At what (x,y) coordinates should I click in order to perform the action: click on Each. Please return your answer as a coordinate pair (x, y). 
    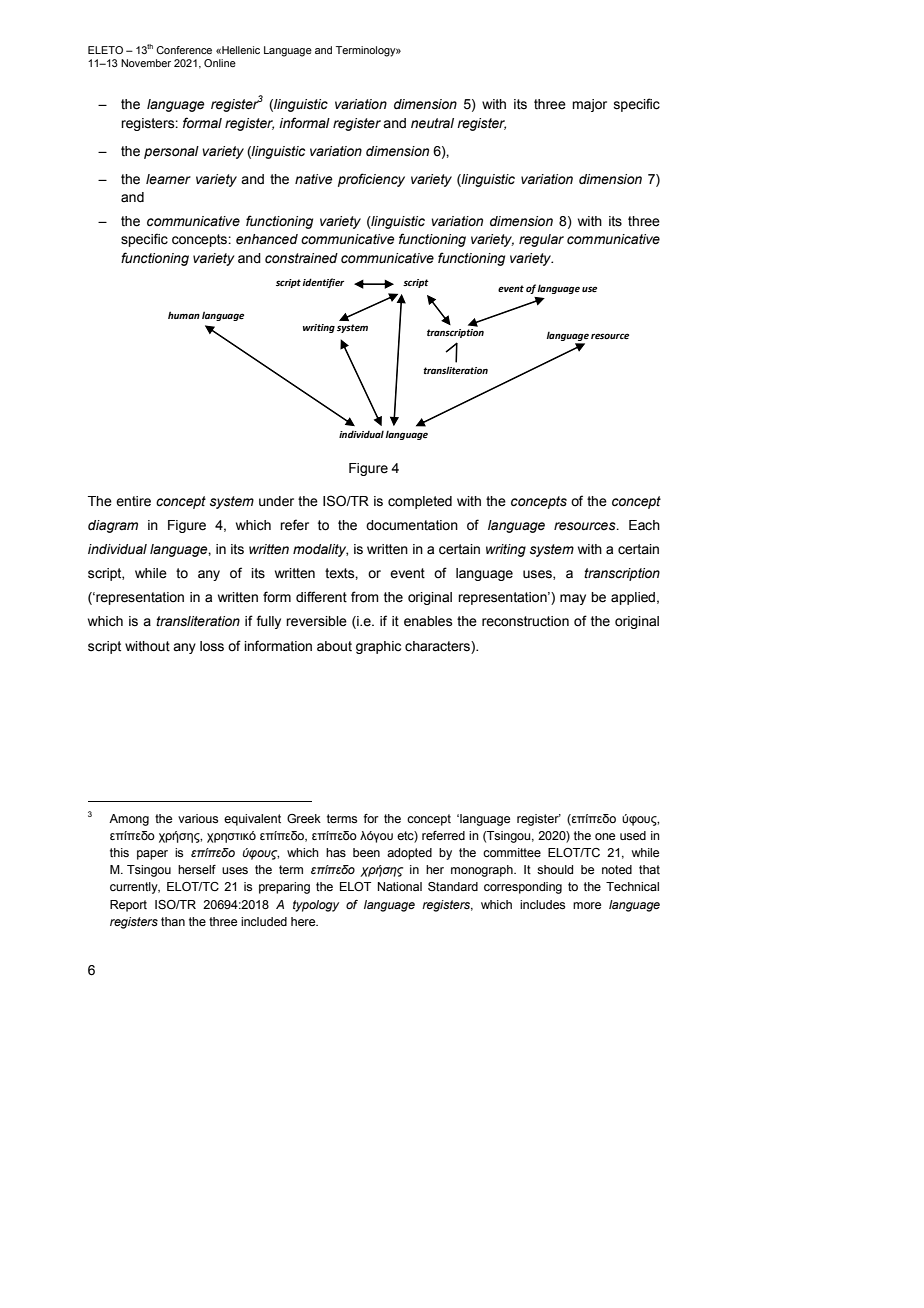
    Looking at the image, I should click on (644, 525).
